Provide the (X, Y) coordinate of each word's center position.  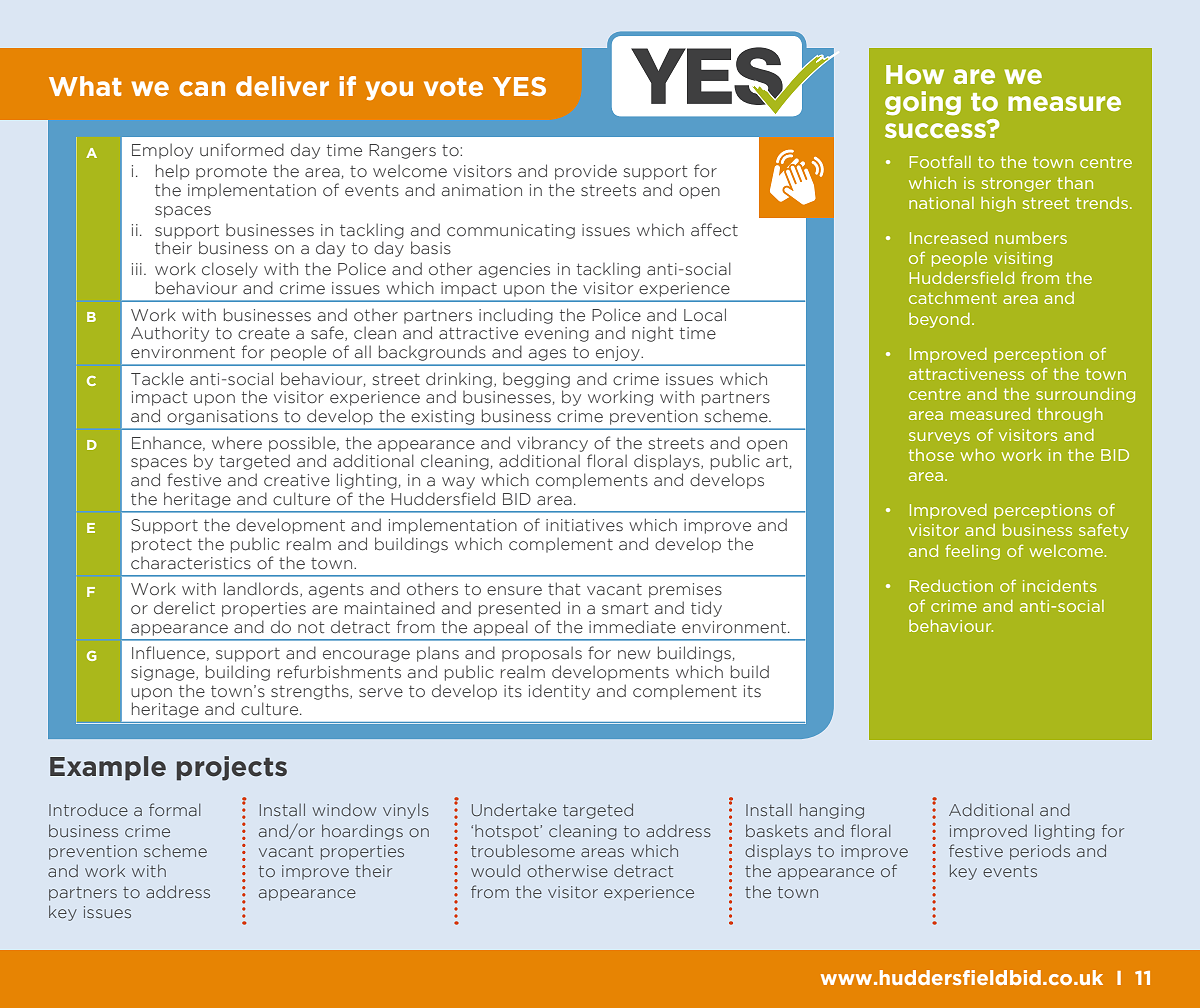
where (237, 443)
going (923, 103)
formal (174, 809)
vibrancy (552, 444)
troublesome (523, 850)
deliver (282, 86)
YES (519, 86)
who (977, 455)
